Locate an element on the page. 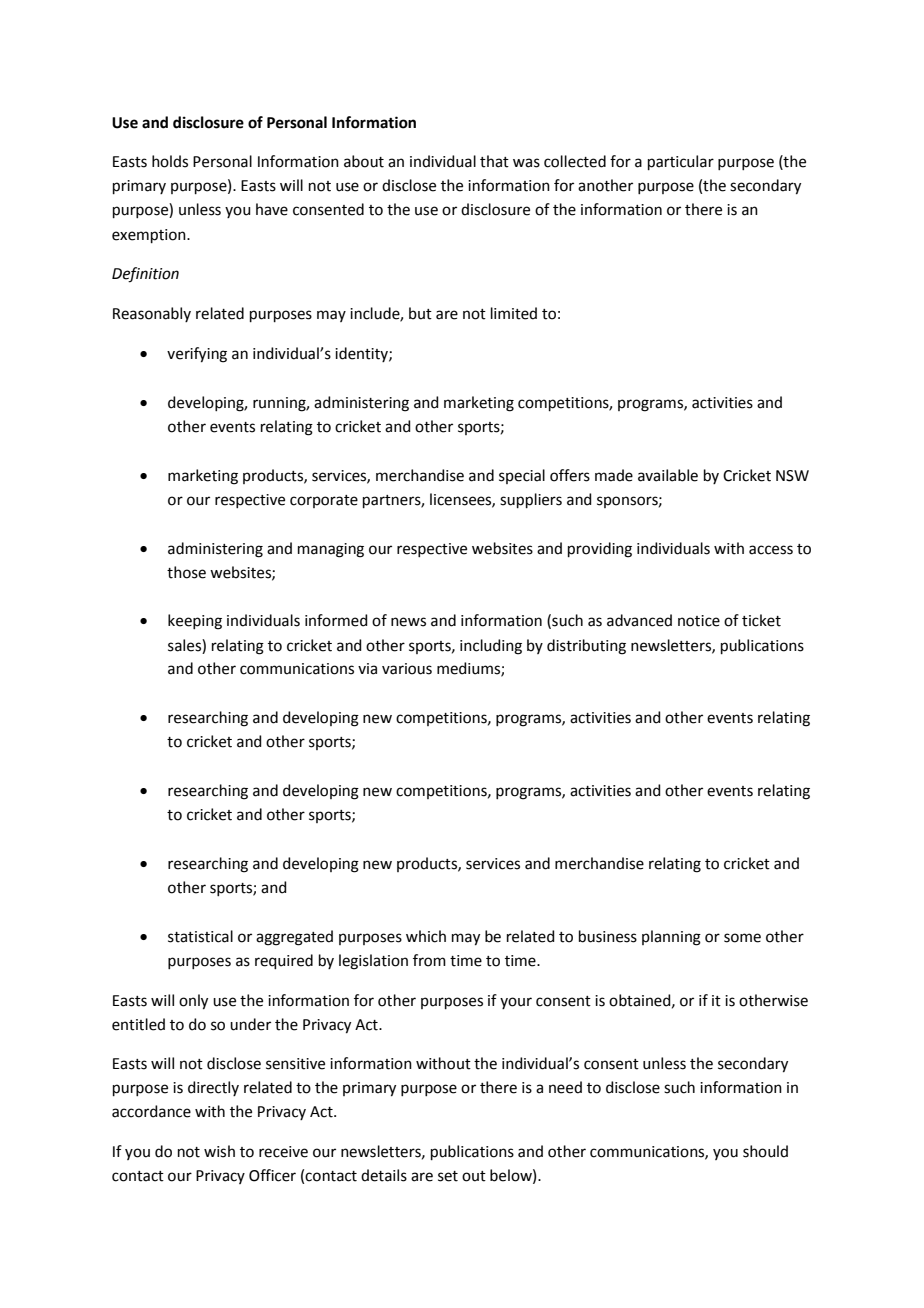  wish is located at coordinates (219, 1151).
